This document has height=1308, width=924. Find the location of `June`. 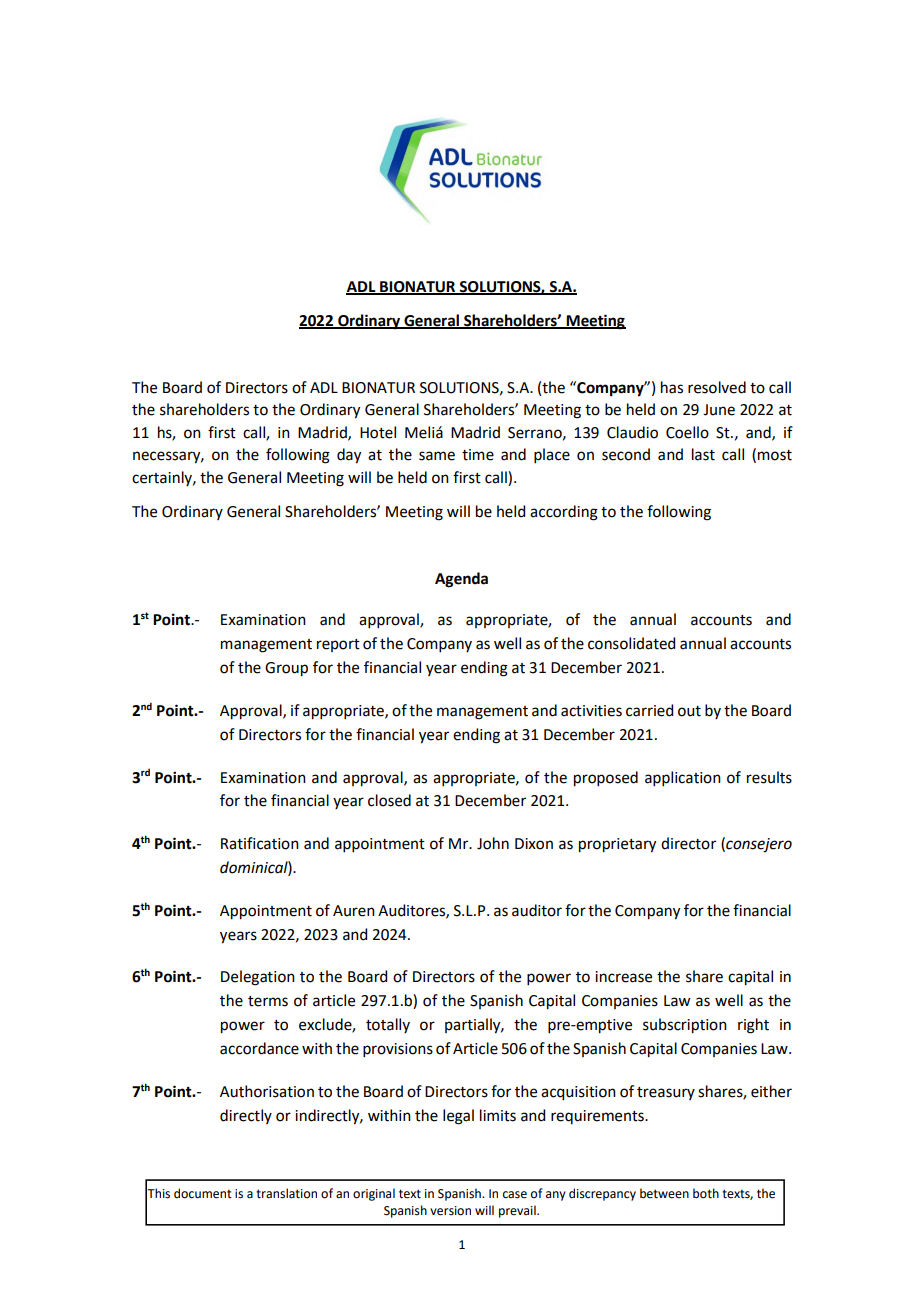

June is located at coordinates (719, 410).
